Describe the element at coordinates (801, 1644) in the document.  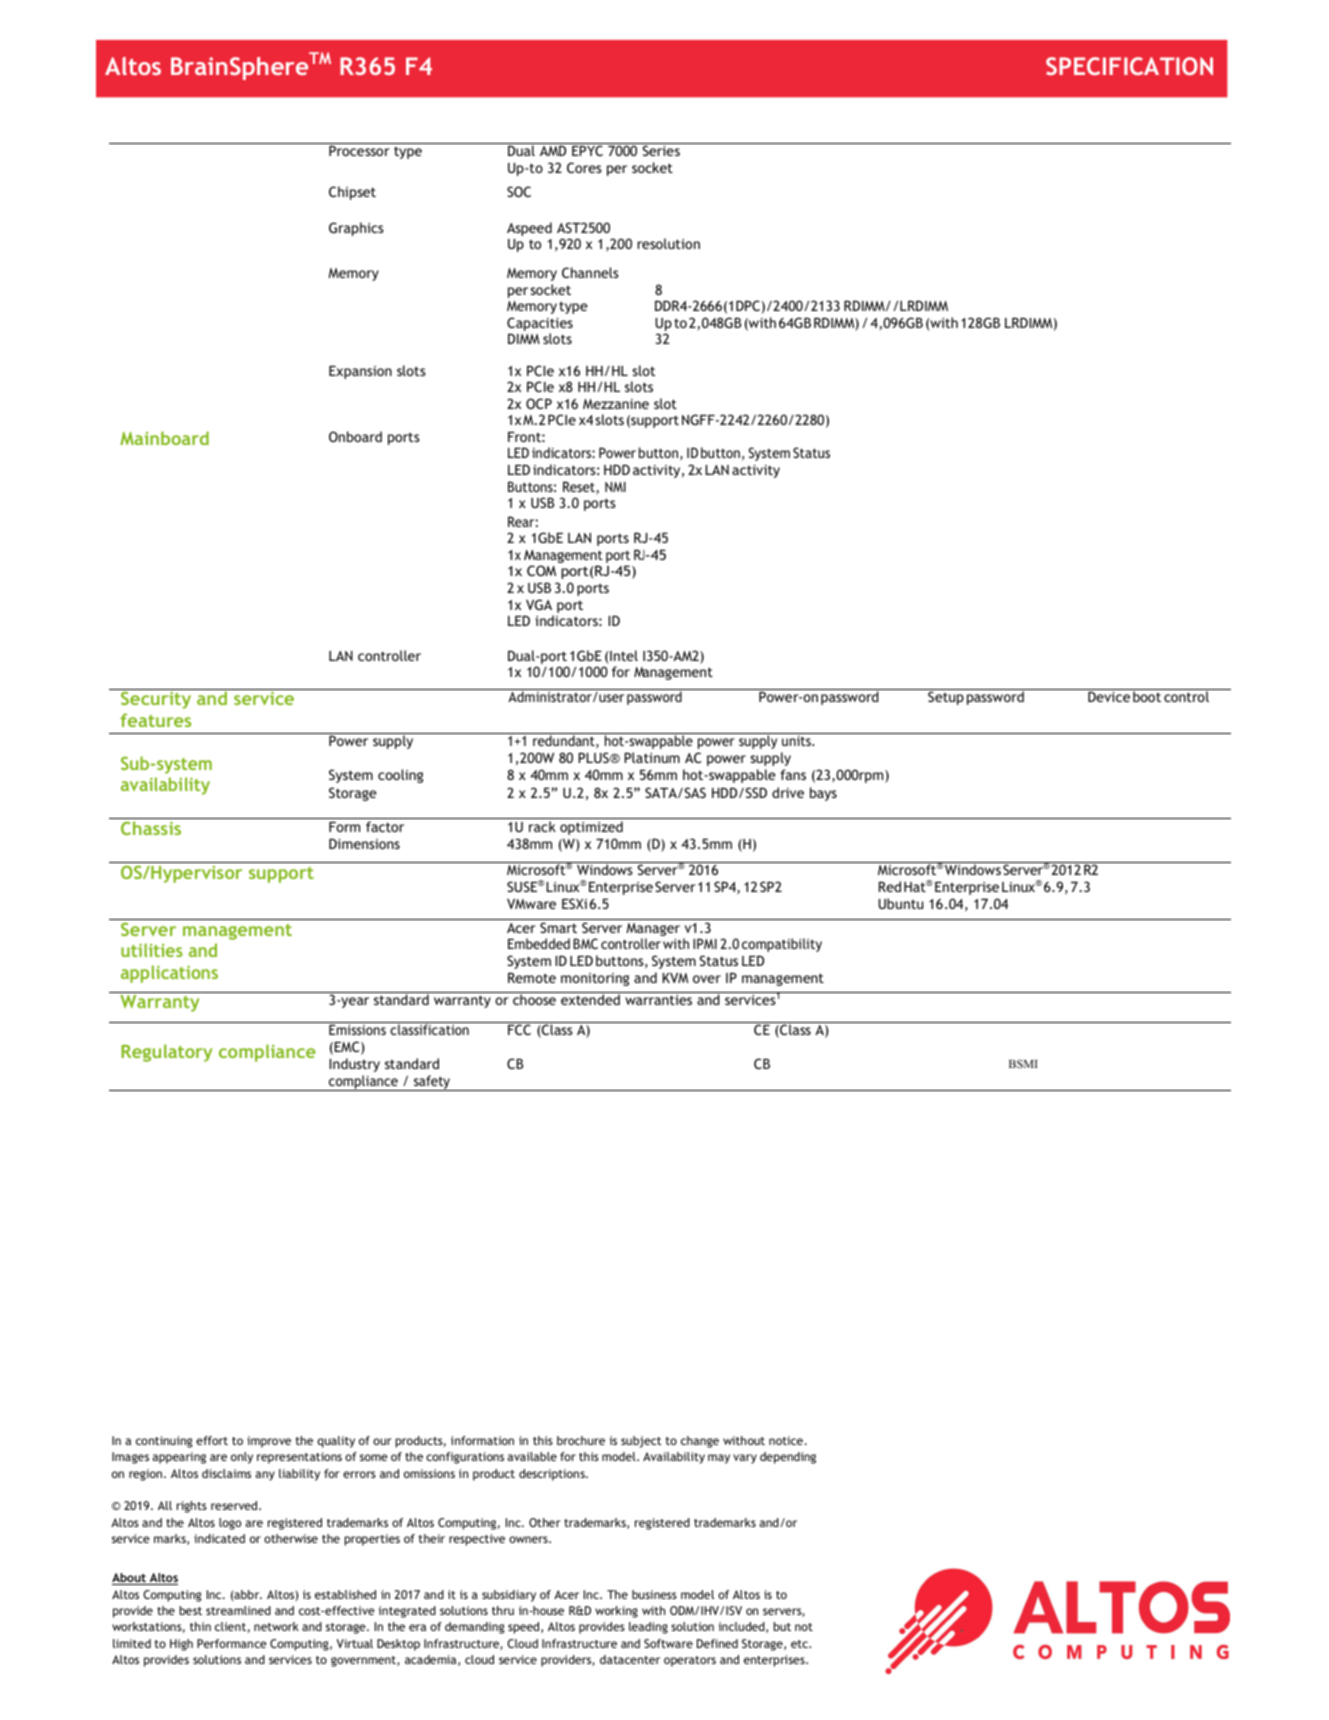
I see `etc` at that location.
